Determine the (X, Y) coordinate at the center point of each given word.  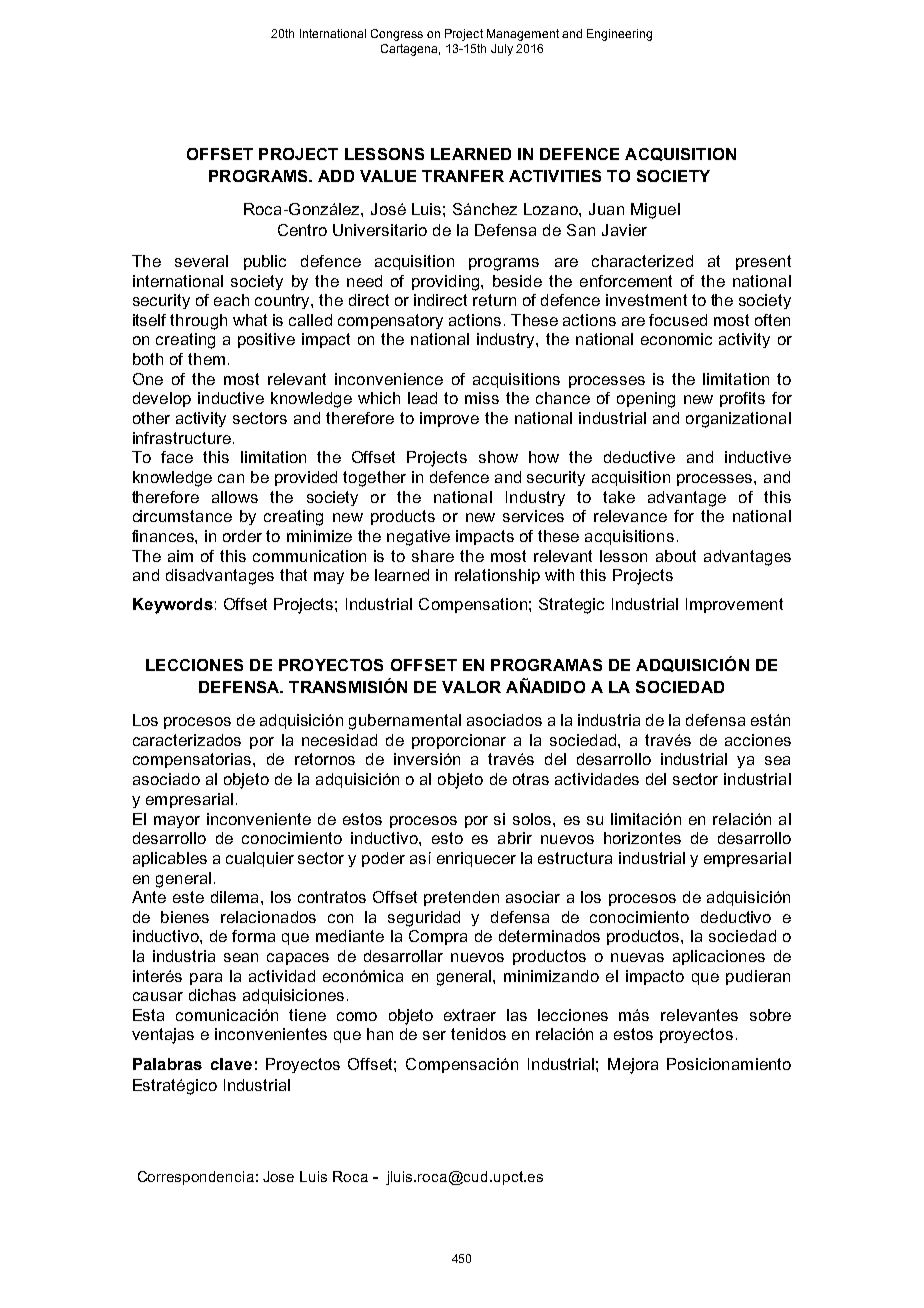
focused (678, 320)
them (206, 359)
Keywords (173, 606)
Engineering (619, 35)
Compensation (473, 605)
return (494, 300)
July (502, 50)
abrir (515, 838)
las (517, 1015)
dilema (234, 897)
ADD (336, 176)
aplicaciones (719, 957)
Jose (278, 1176)
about (676, 556)
